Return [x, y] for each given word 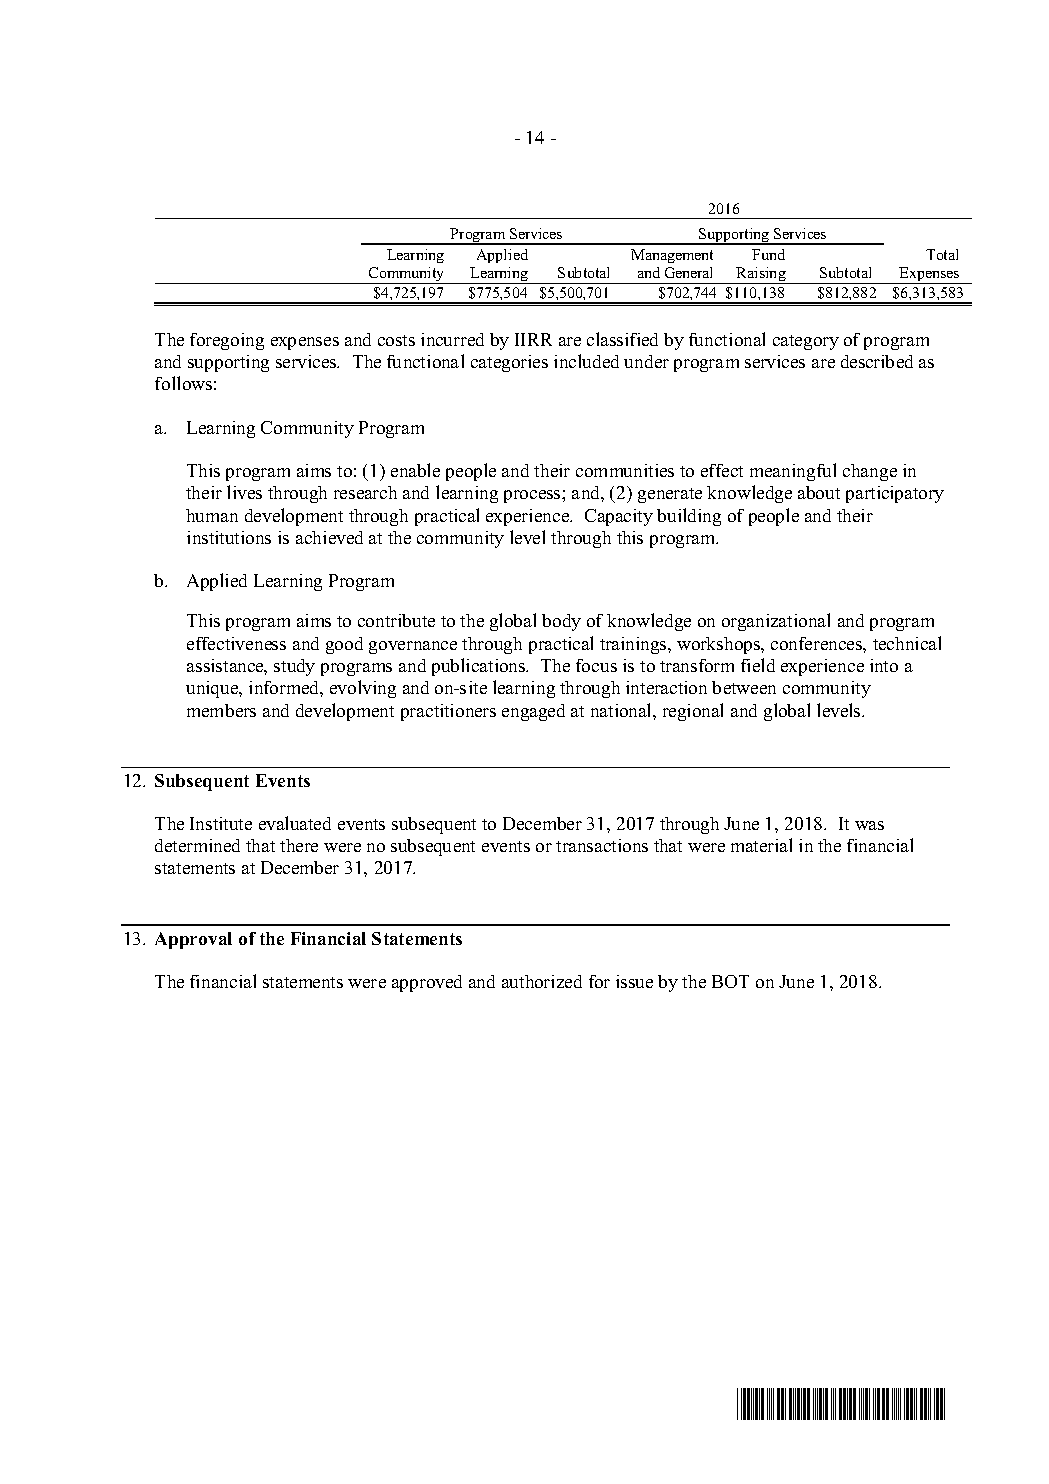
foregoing [227, 341]
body [561, 622]
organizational [776, 622]
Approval [193, 940]
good [344, 645]
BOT [730, 981]
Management [672, 256]
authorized [542, 981]
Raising [761, 275]
